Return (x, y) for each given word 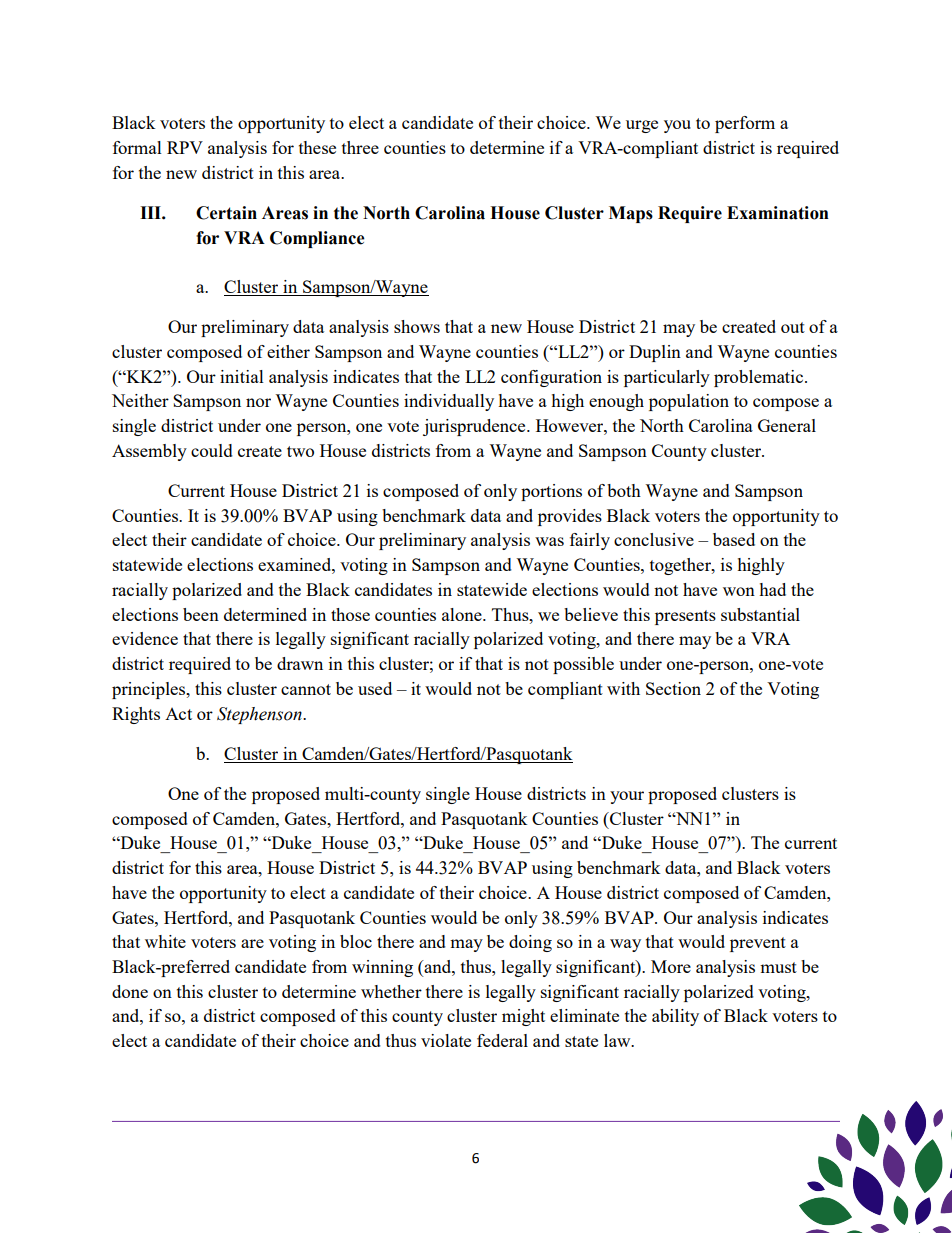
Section (673, 688)
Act (178, 714)
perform (745, 124)
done (130, 991)
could (212, 450)
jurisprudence (475, 427)
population (689, 402)
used (375, 688)
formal (137, 147)
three (360, 147)
